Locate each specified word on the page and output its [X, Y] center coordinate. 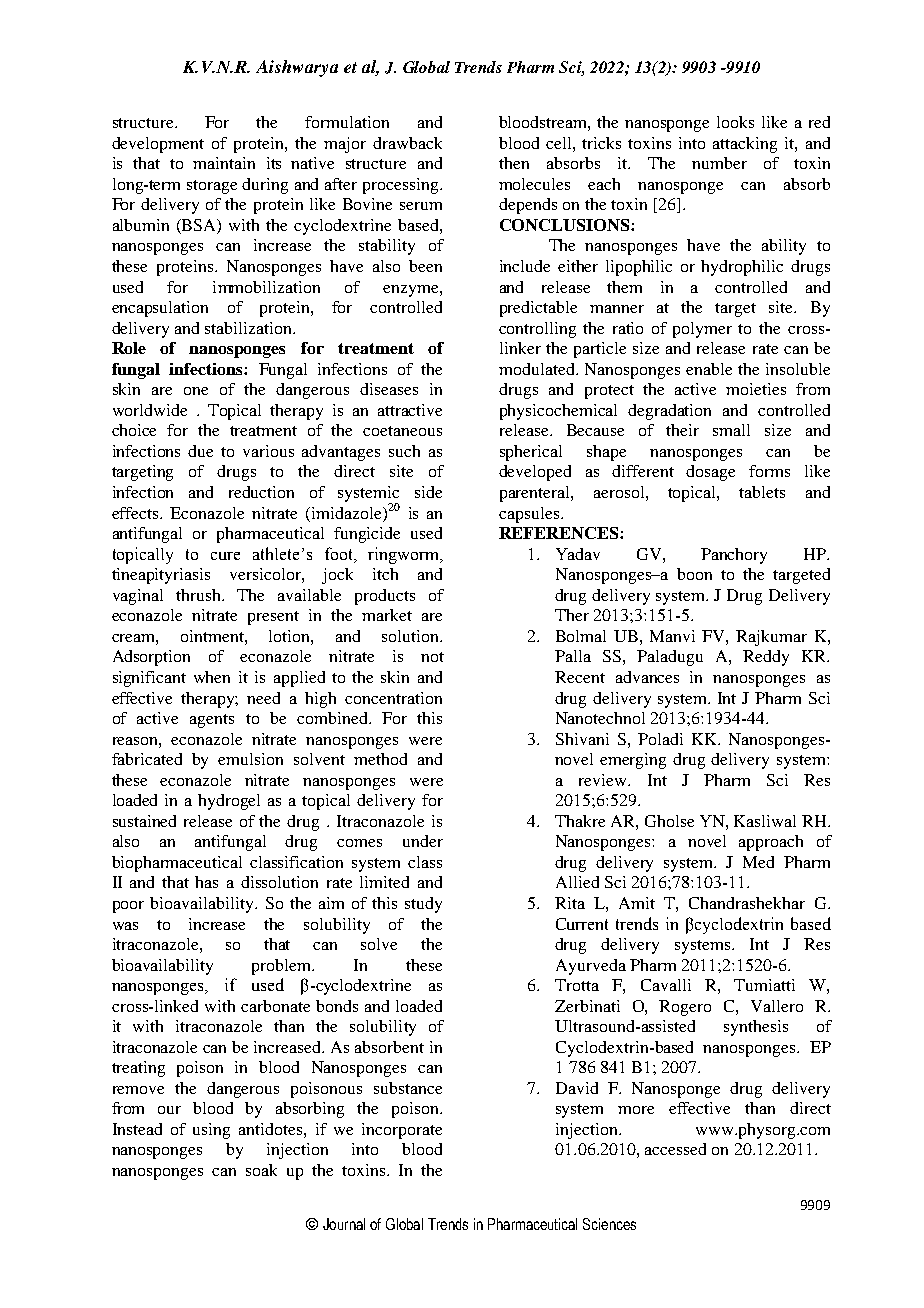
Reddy [766, 658]
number [719, 163]
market [387, 615]
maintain [224, 163]
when [212, 677]
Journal [344, 1224]
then [514, 163]
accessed [675, 1149]
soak [261, 1170]
